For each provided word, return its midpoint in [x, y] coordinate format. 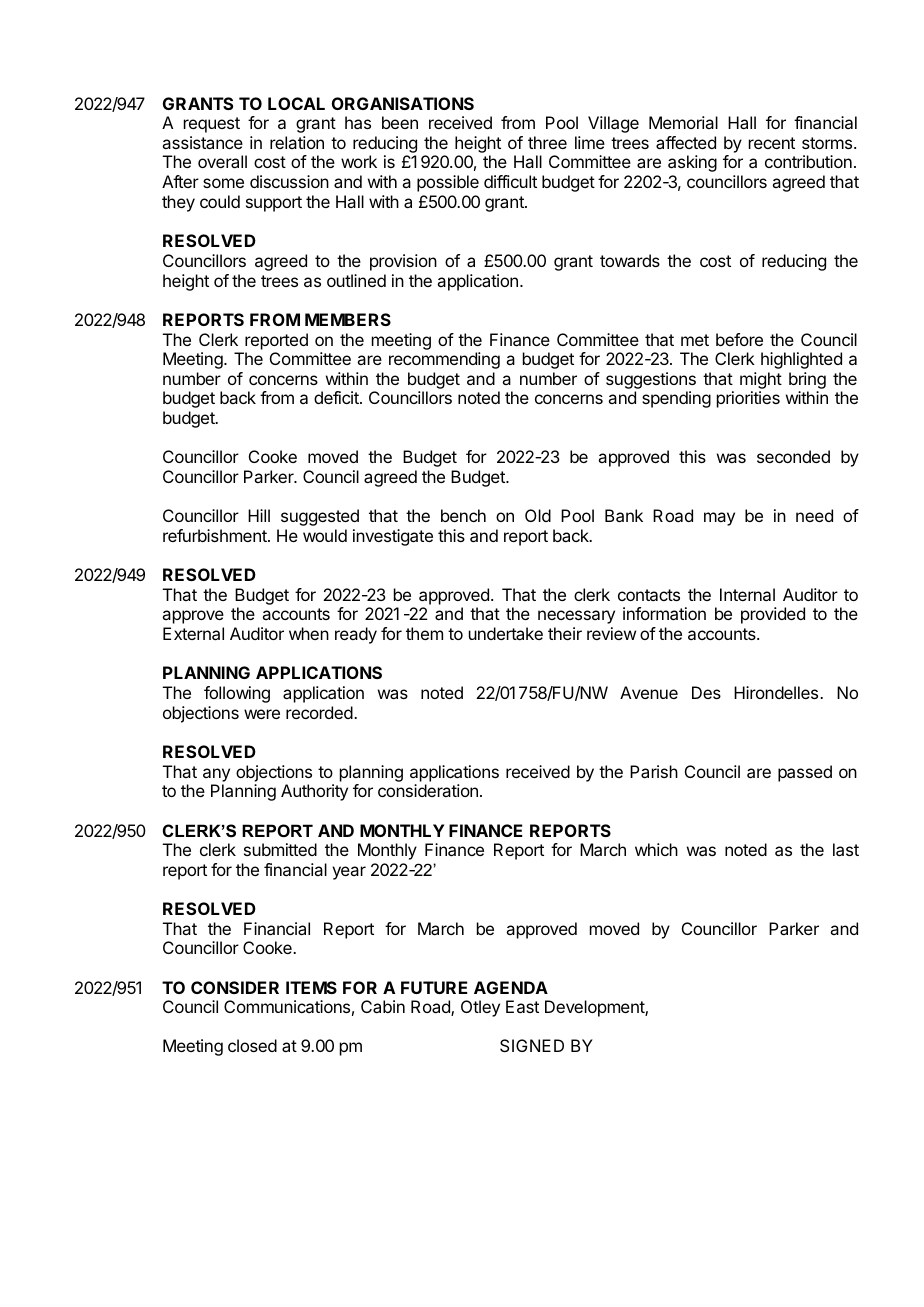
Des [706, 692]
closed [252, 1045]
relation [297, 142]
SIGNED [532, 1045]
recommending [444, 360]
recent [772, 143]
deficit [337, 397]
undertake [506, 633]
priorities [748, 399]
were [262, 714]
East [522, 1006]
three [547, 142]
